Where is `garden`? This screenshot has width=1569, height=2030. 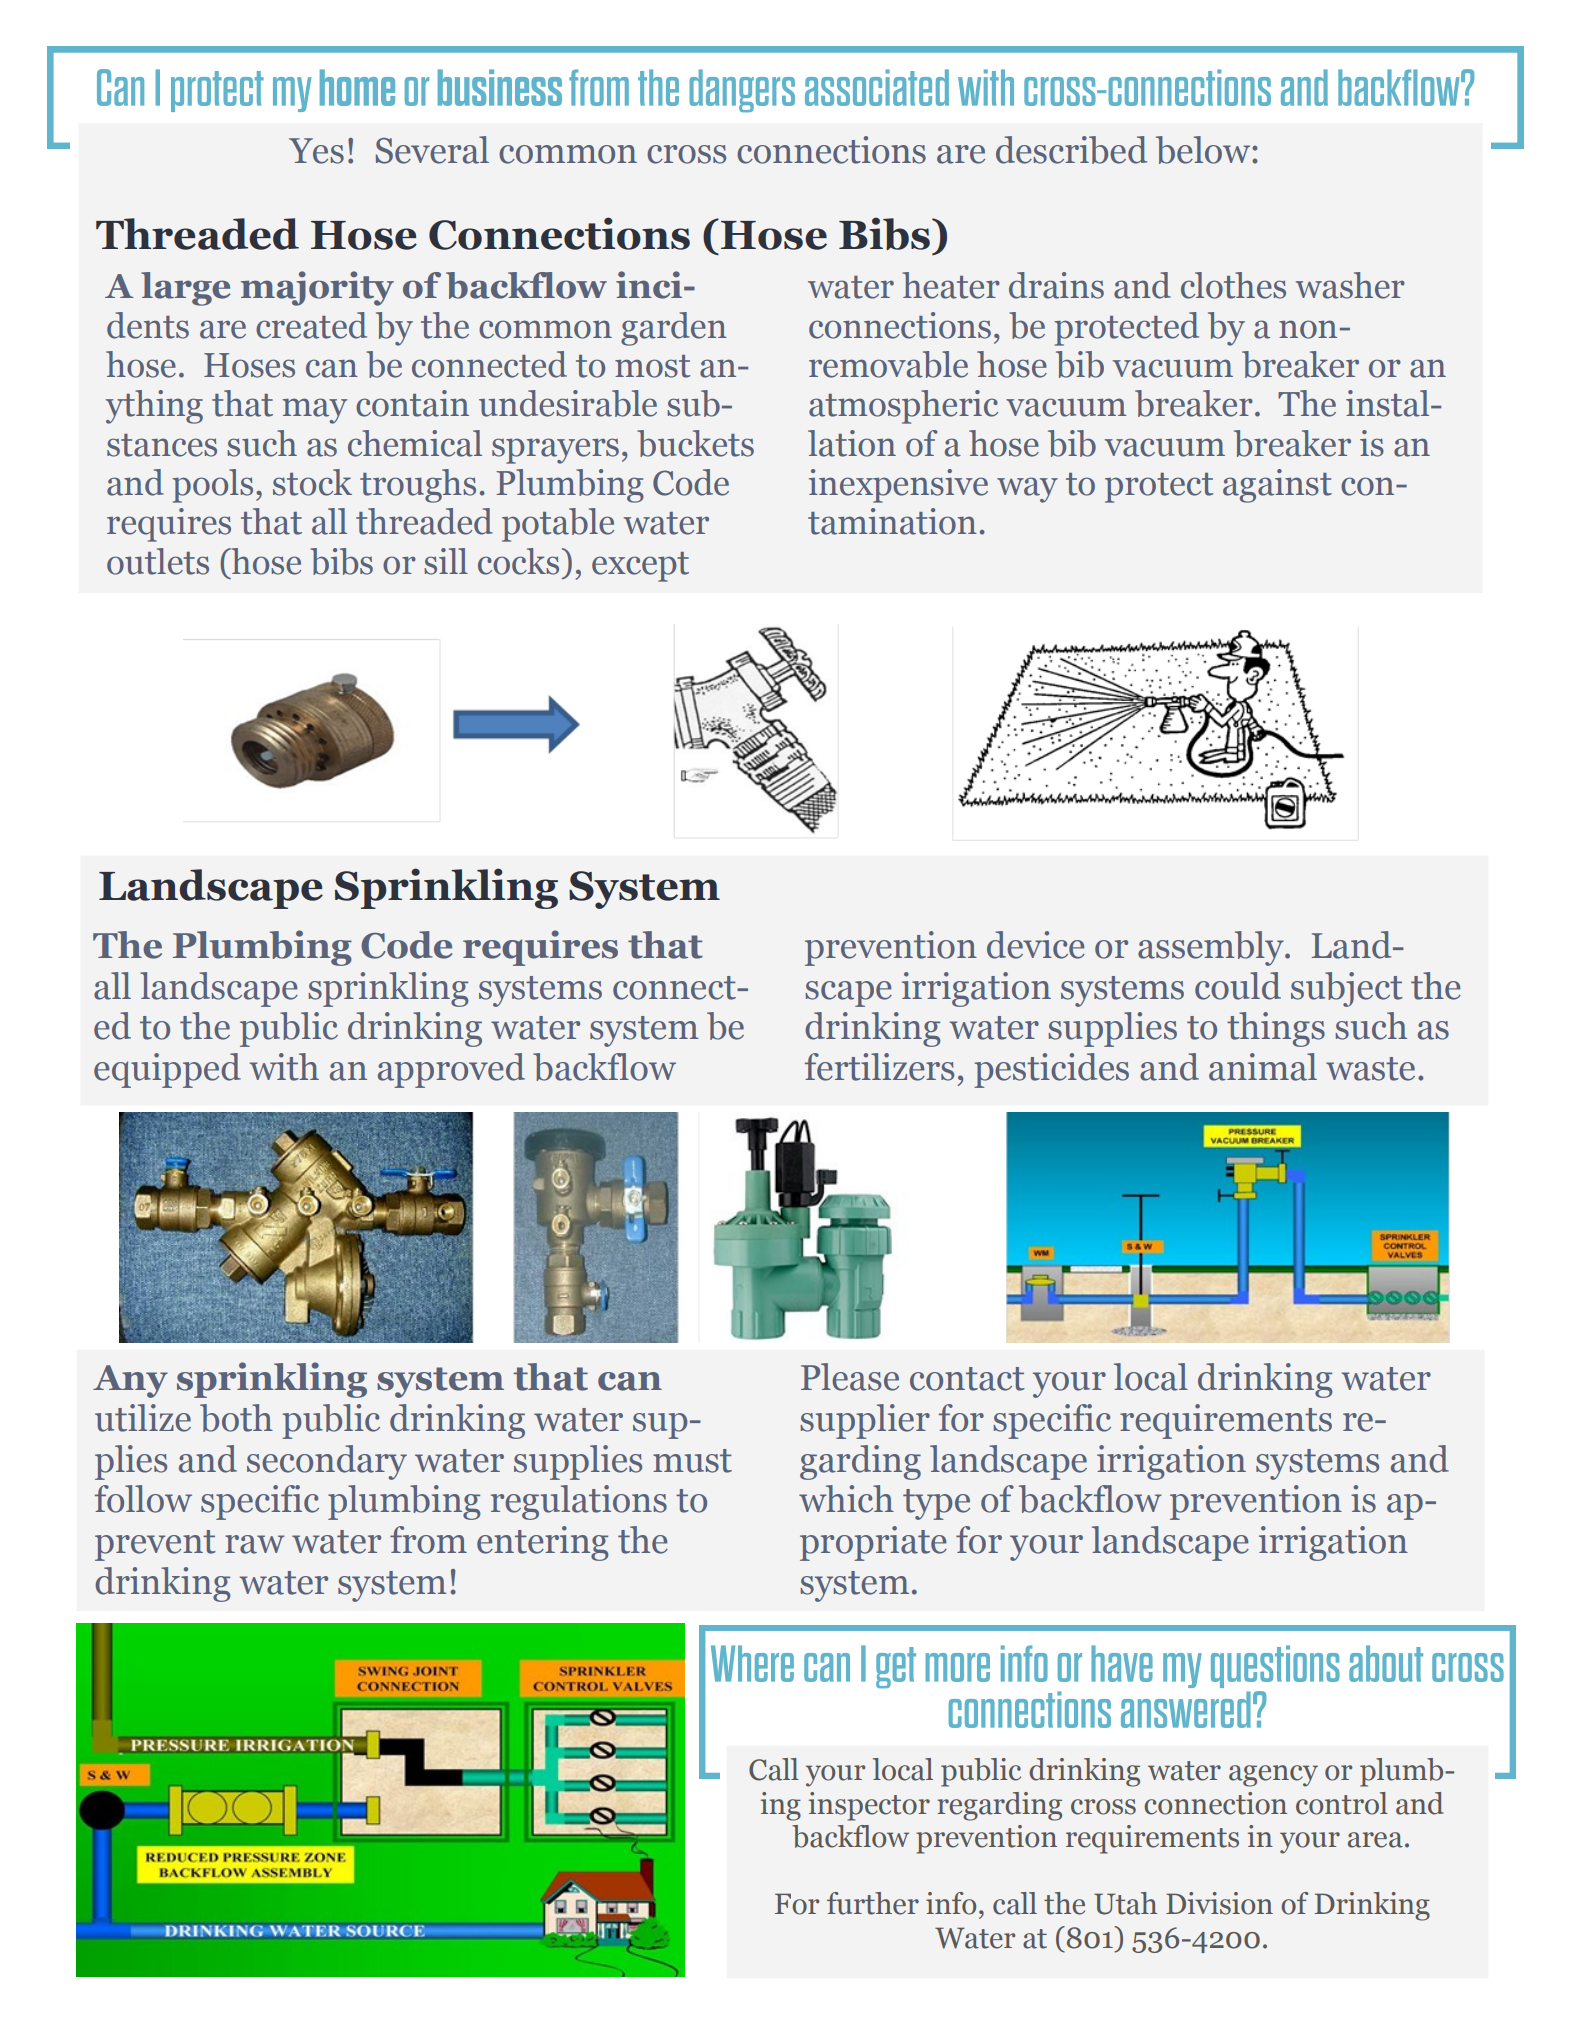
garden is located at coordinates (674, 329).
